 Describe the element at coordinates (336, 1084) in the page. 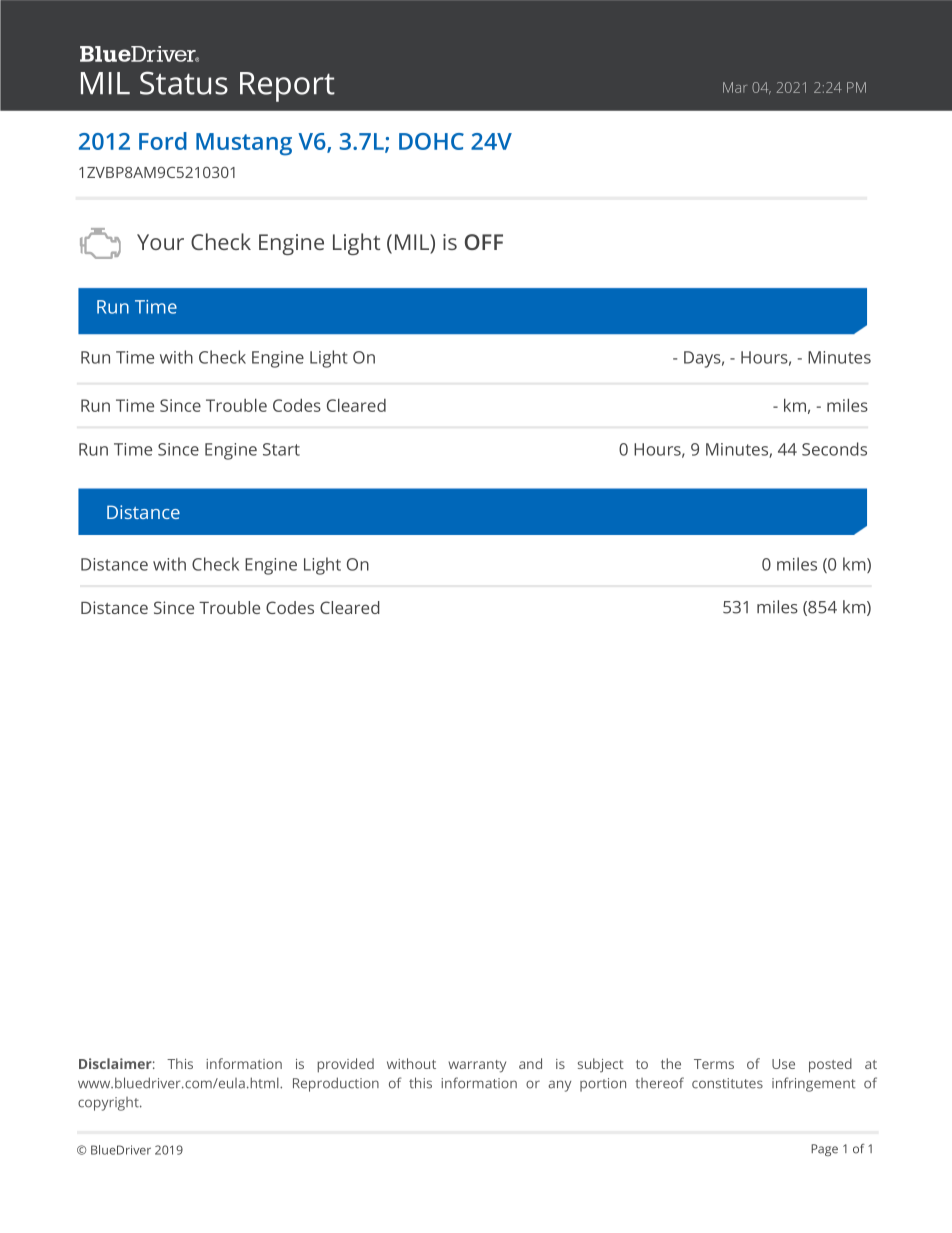

I see `Reproduction` at that location.
